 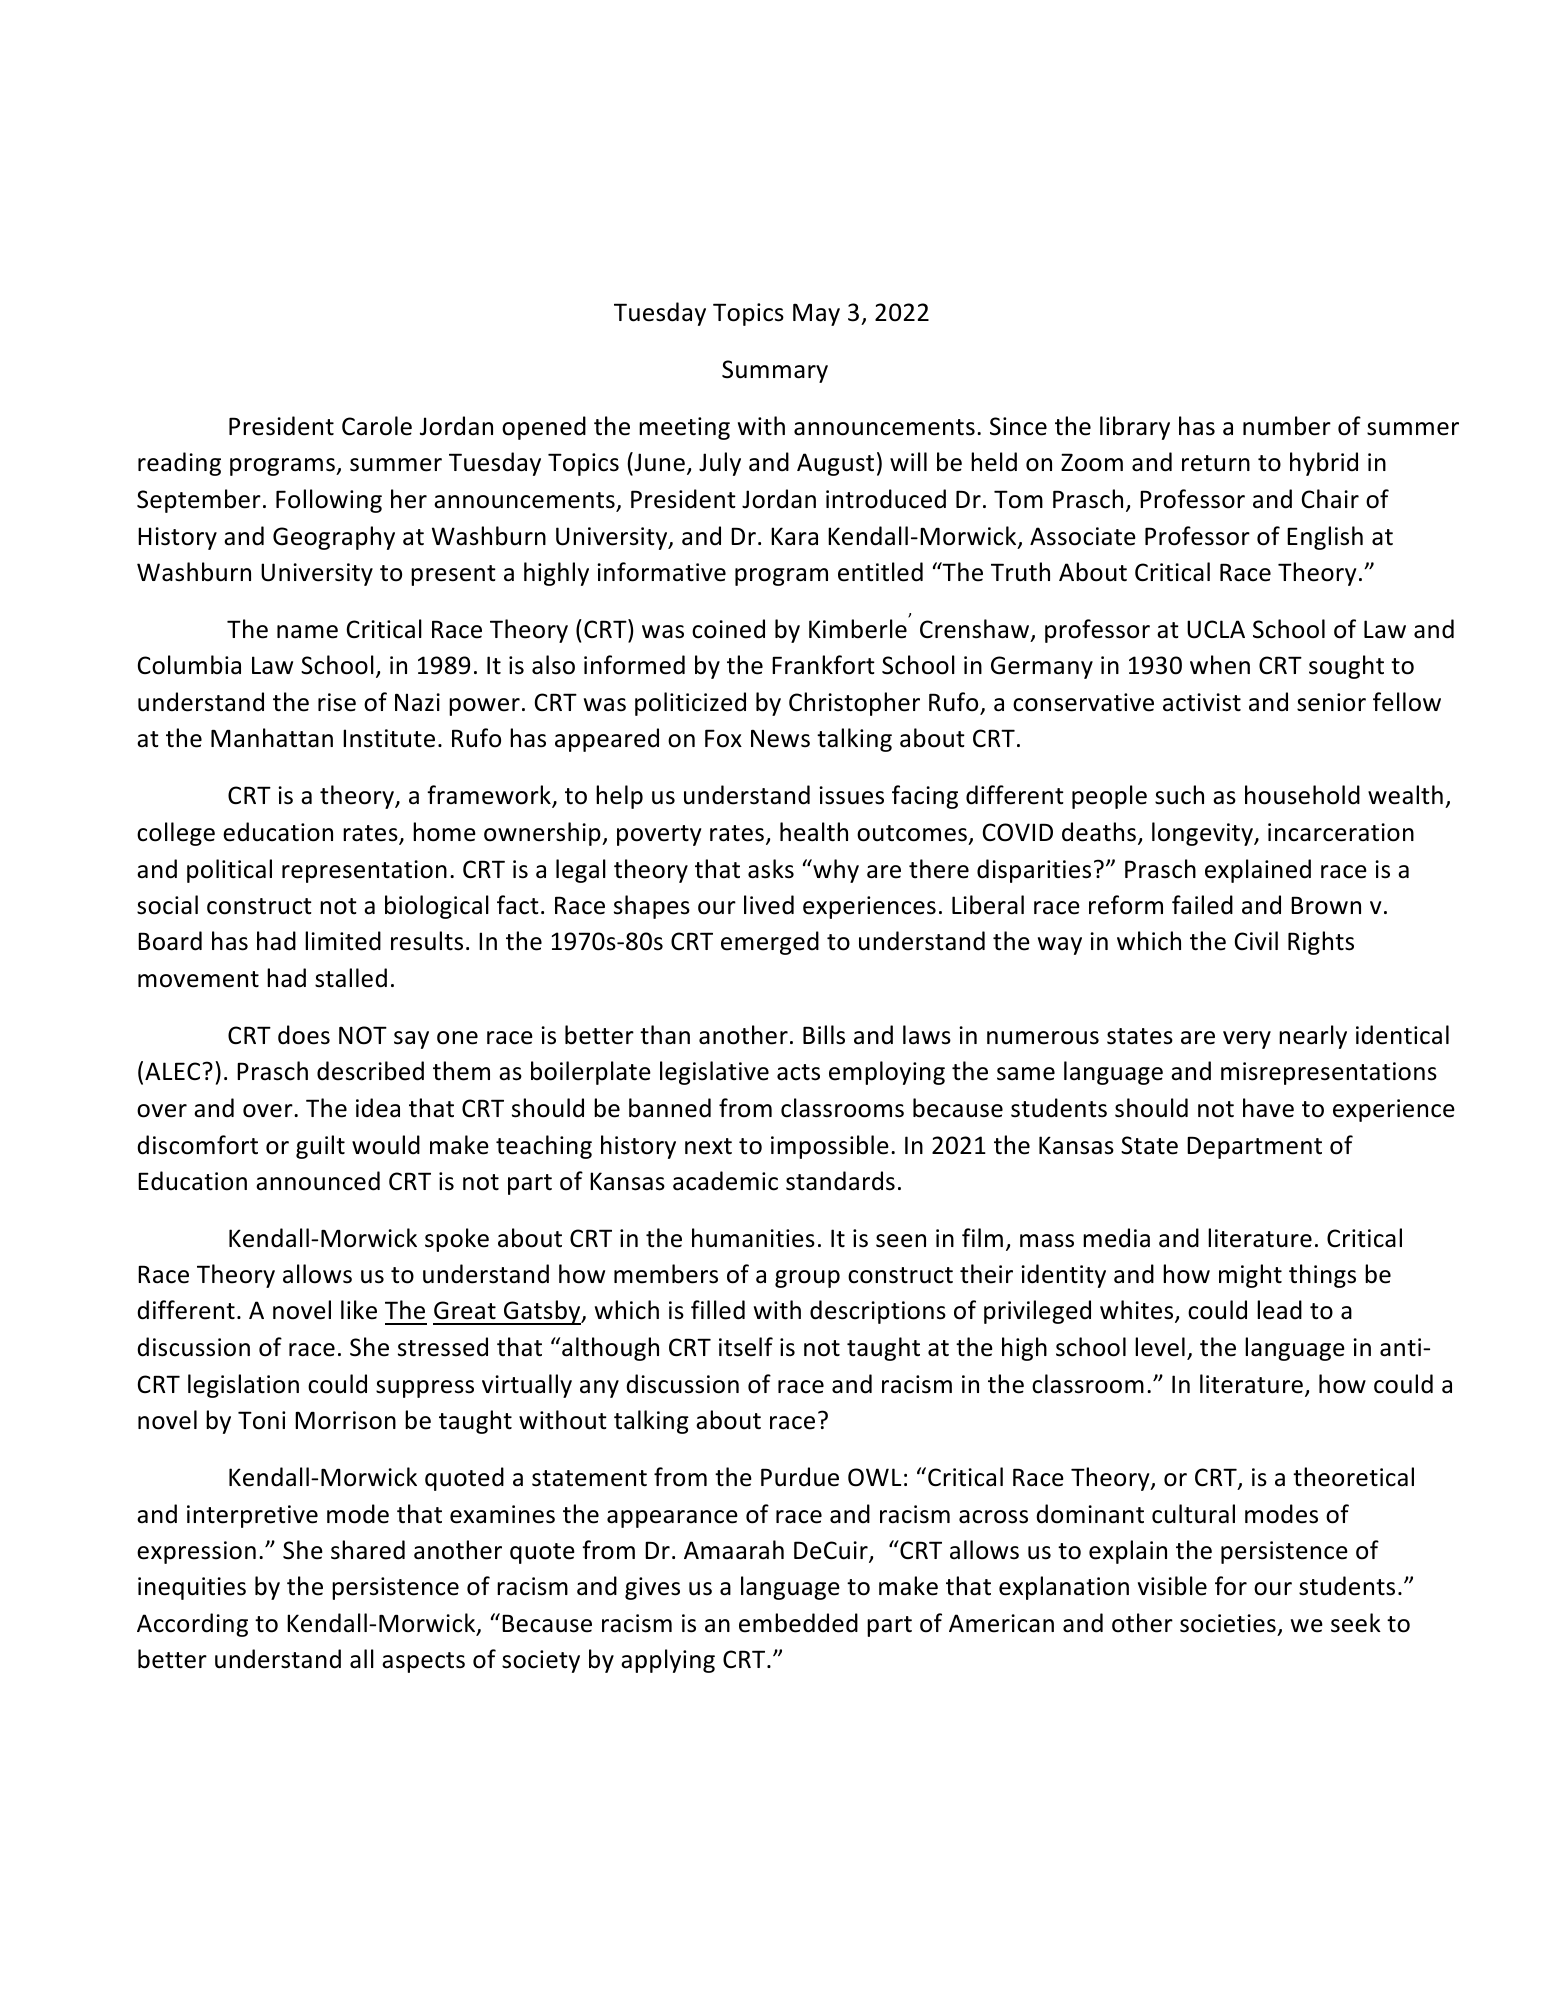 What do you see at coordinates (798, 1623) in the screenshot?
I see `embedded` at bounding box center [798, 1623].
